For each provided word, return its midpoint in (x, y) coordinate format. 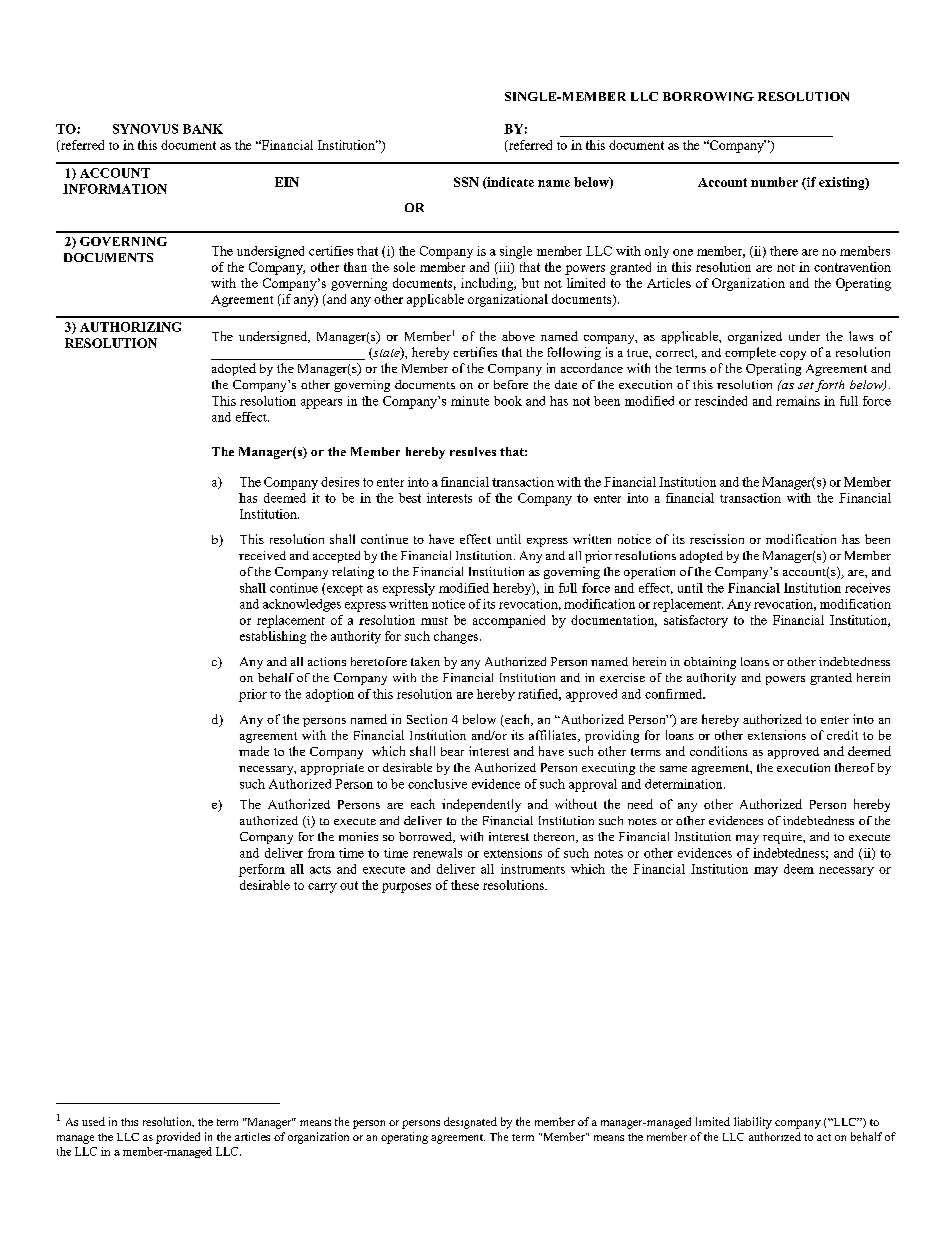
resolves (473, 451)
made (254, 751)
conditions (718, 751)
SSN (466, 182)
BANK (203, 129)
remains (798, 401)
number (774, 182)
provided (178, 1138)
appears (321, 404)
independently (481, 805)
